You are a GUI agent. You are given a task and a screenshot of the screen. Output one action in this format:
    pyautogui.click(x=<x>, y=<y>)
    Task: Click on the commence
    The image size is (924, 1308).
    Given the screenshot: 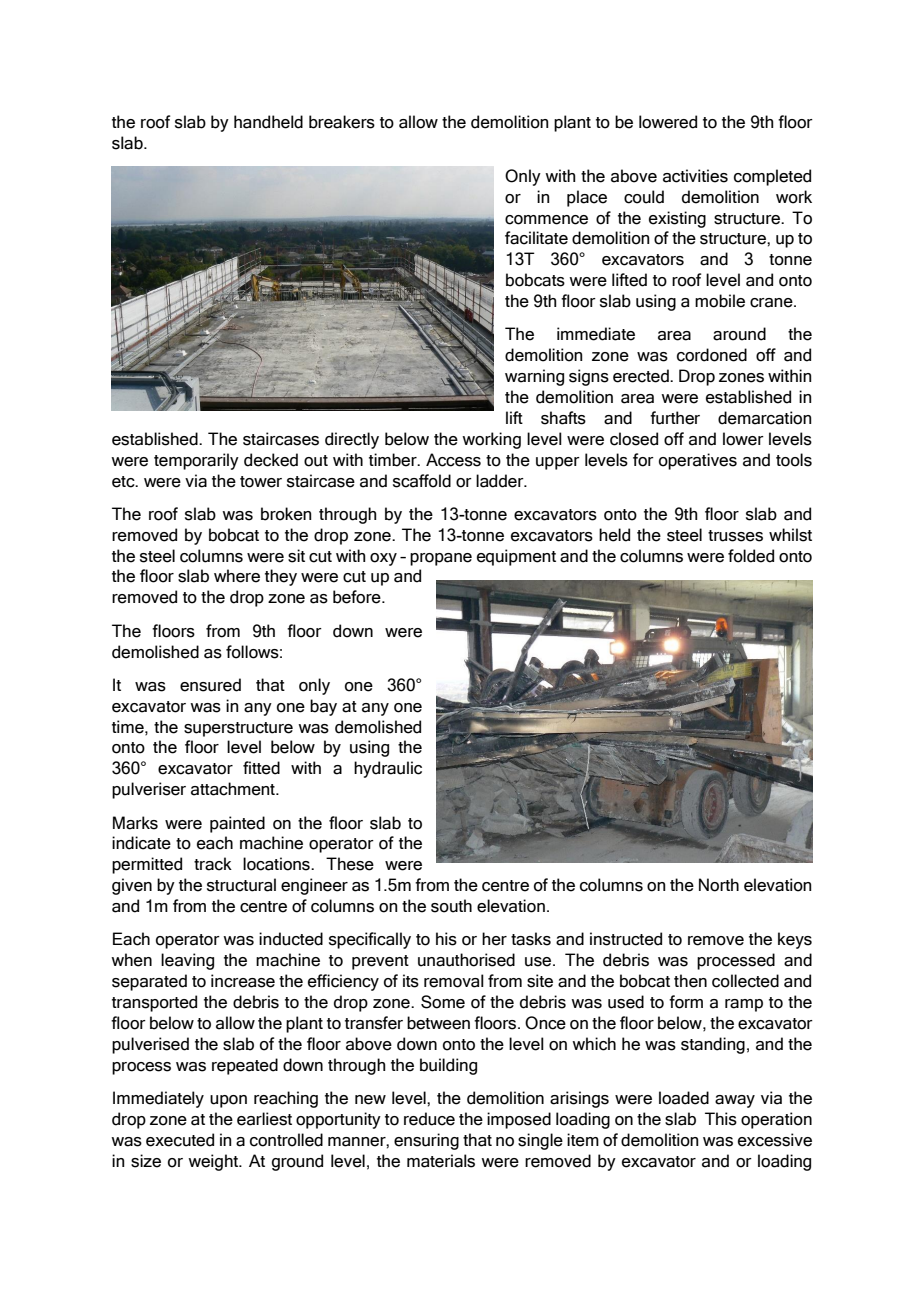 What is the action you would take?
    pyautogui.click(x=546, y=220)
